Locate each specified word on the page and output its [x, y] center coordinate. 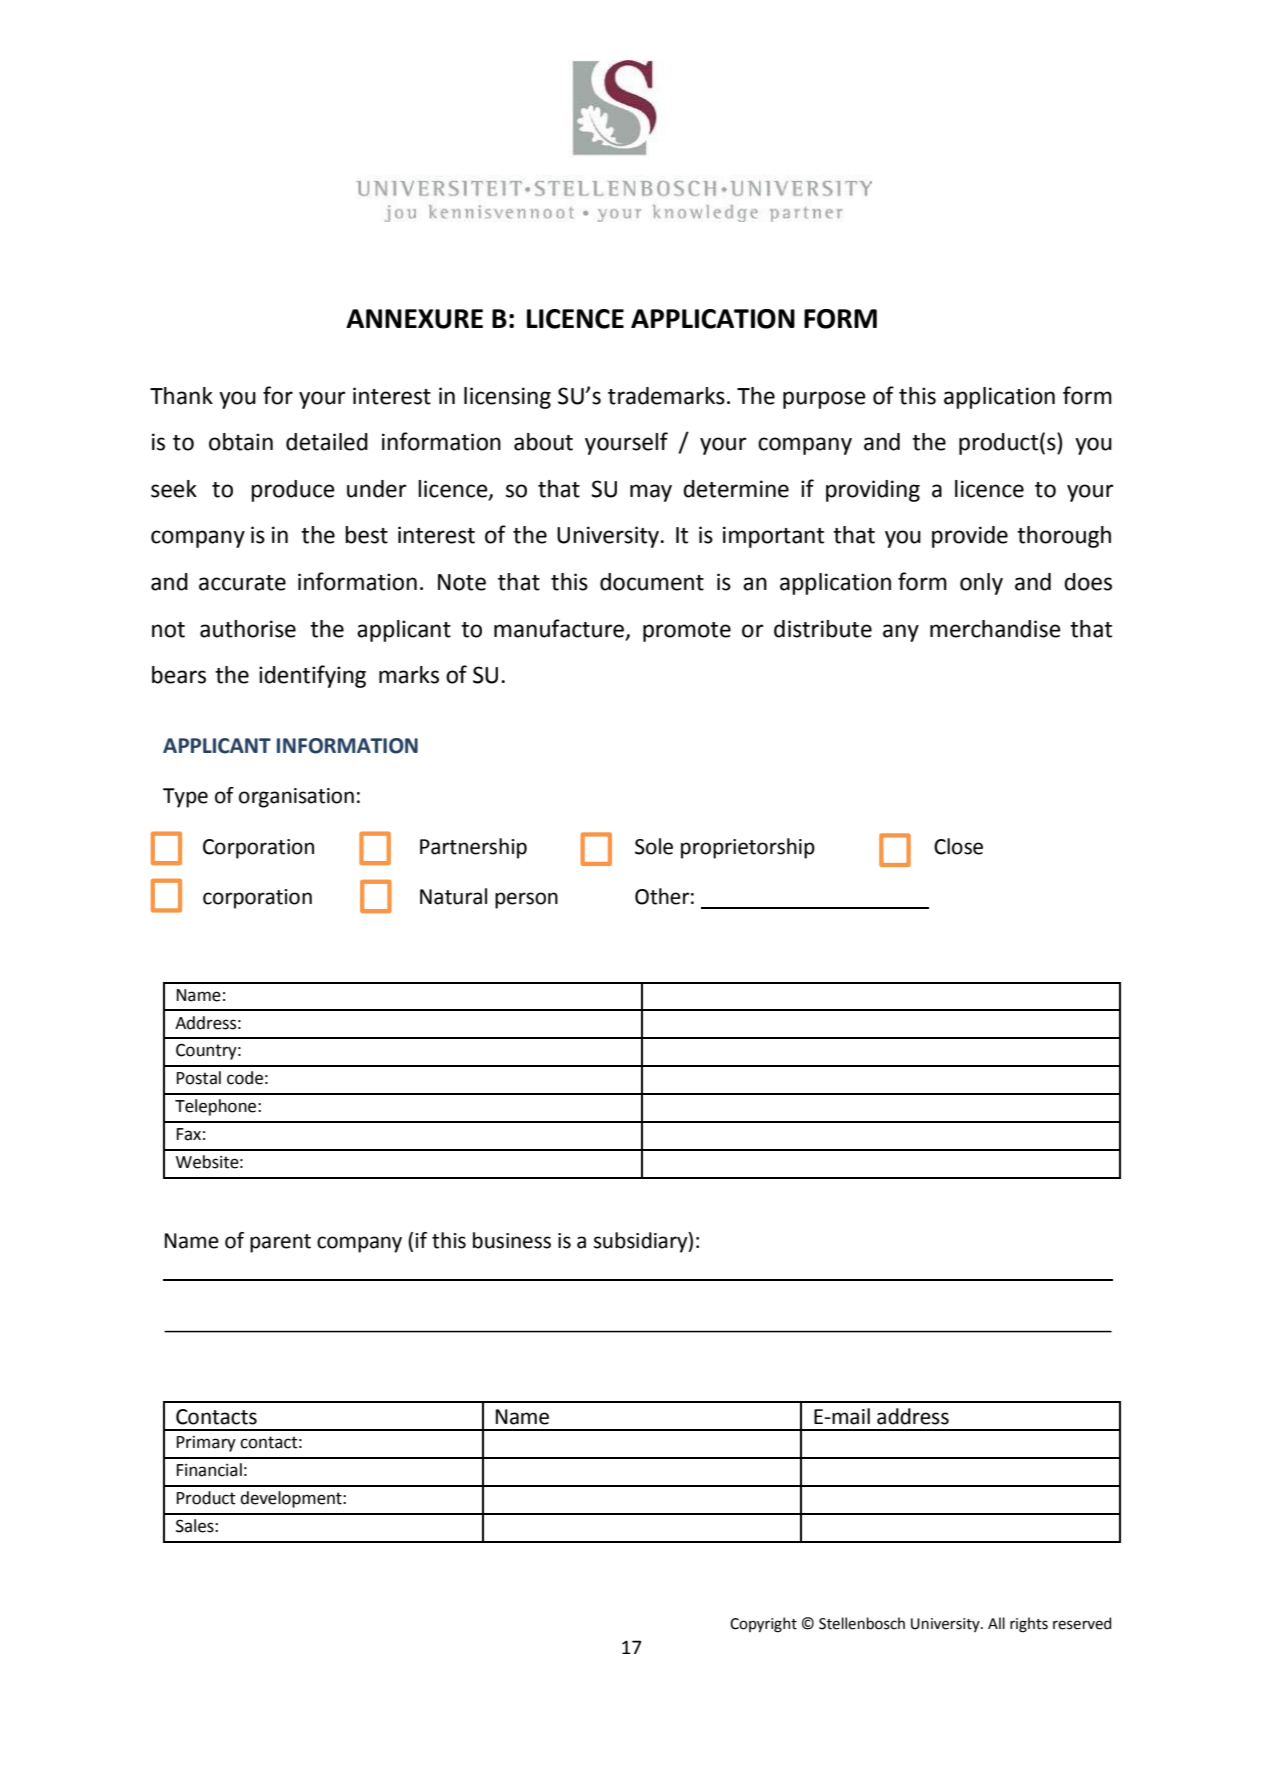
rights [1029, 1625]
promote [687, 632]
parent [280, 1243]
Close [958, 846]
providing [873, 491]
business [512, 1240]
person [526, 900]
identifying [312, 676]
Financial [209, 1470]
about [543, 442]
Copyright [763, 1625]
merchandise [995, 629]
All [996, 1623]
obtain [241, 442]
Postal [199, 1078]
